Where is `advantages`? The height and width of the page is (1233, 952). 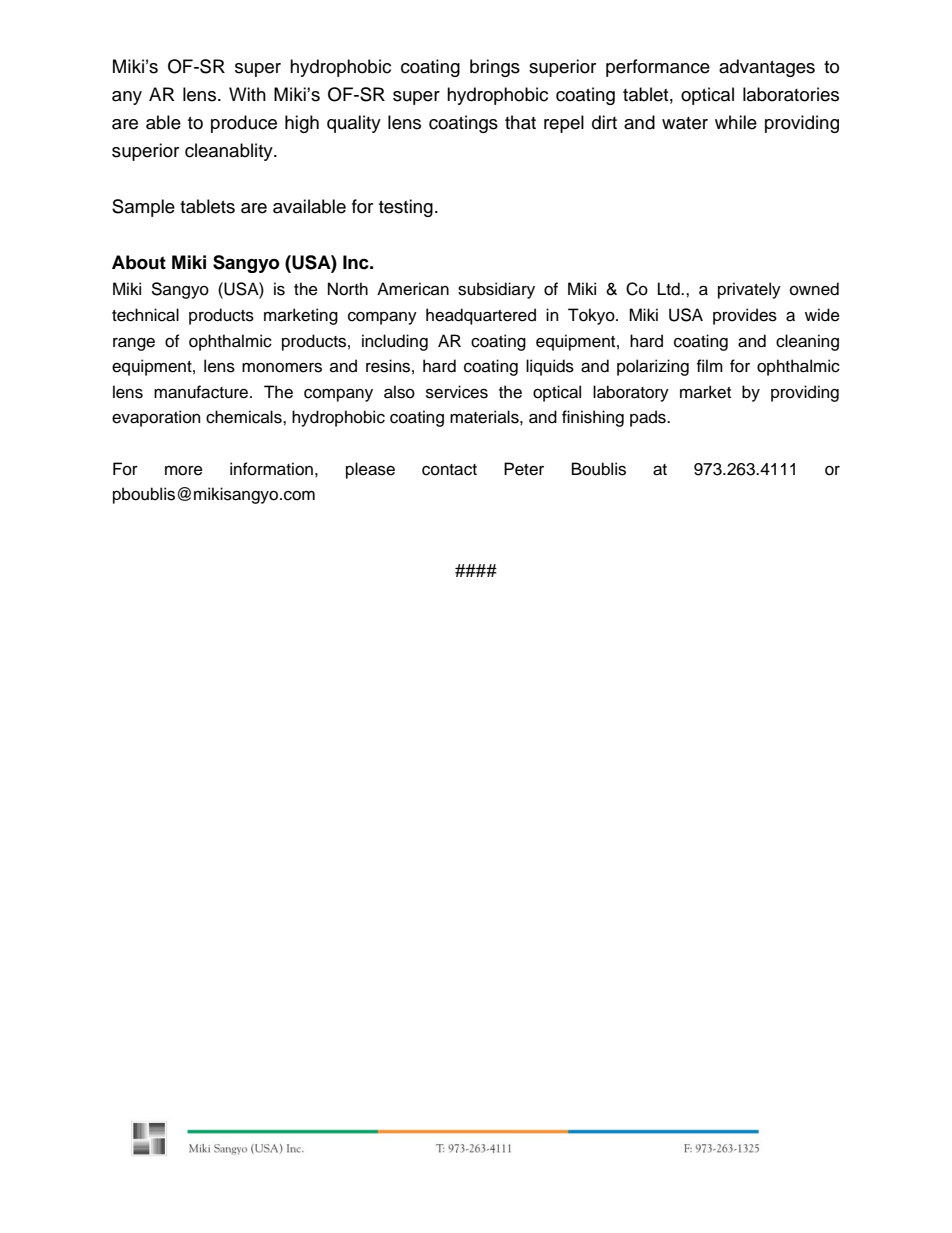
advantages is located at coordinates (767, 68).
